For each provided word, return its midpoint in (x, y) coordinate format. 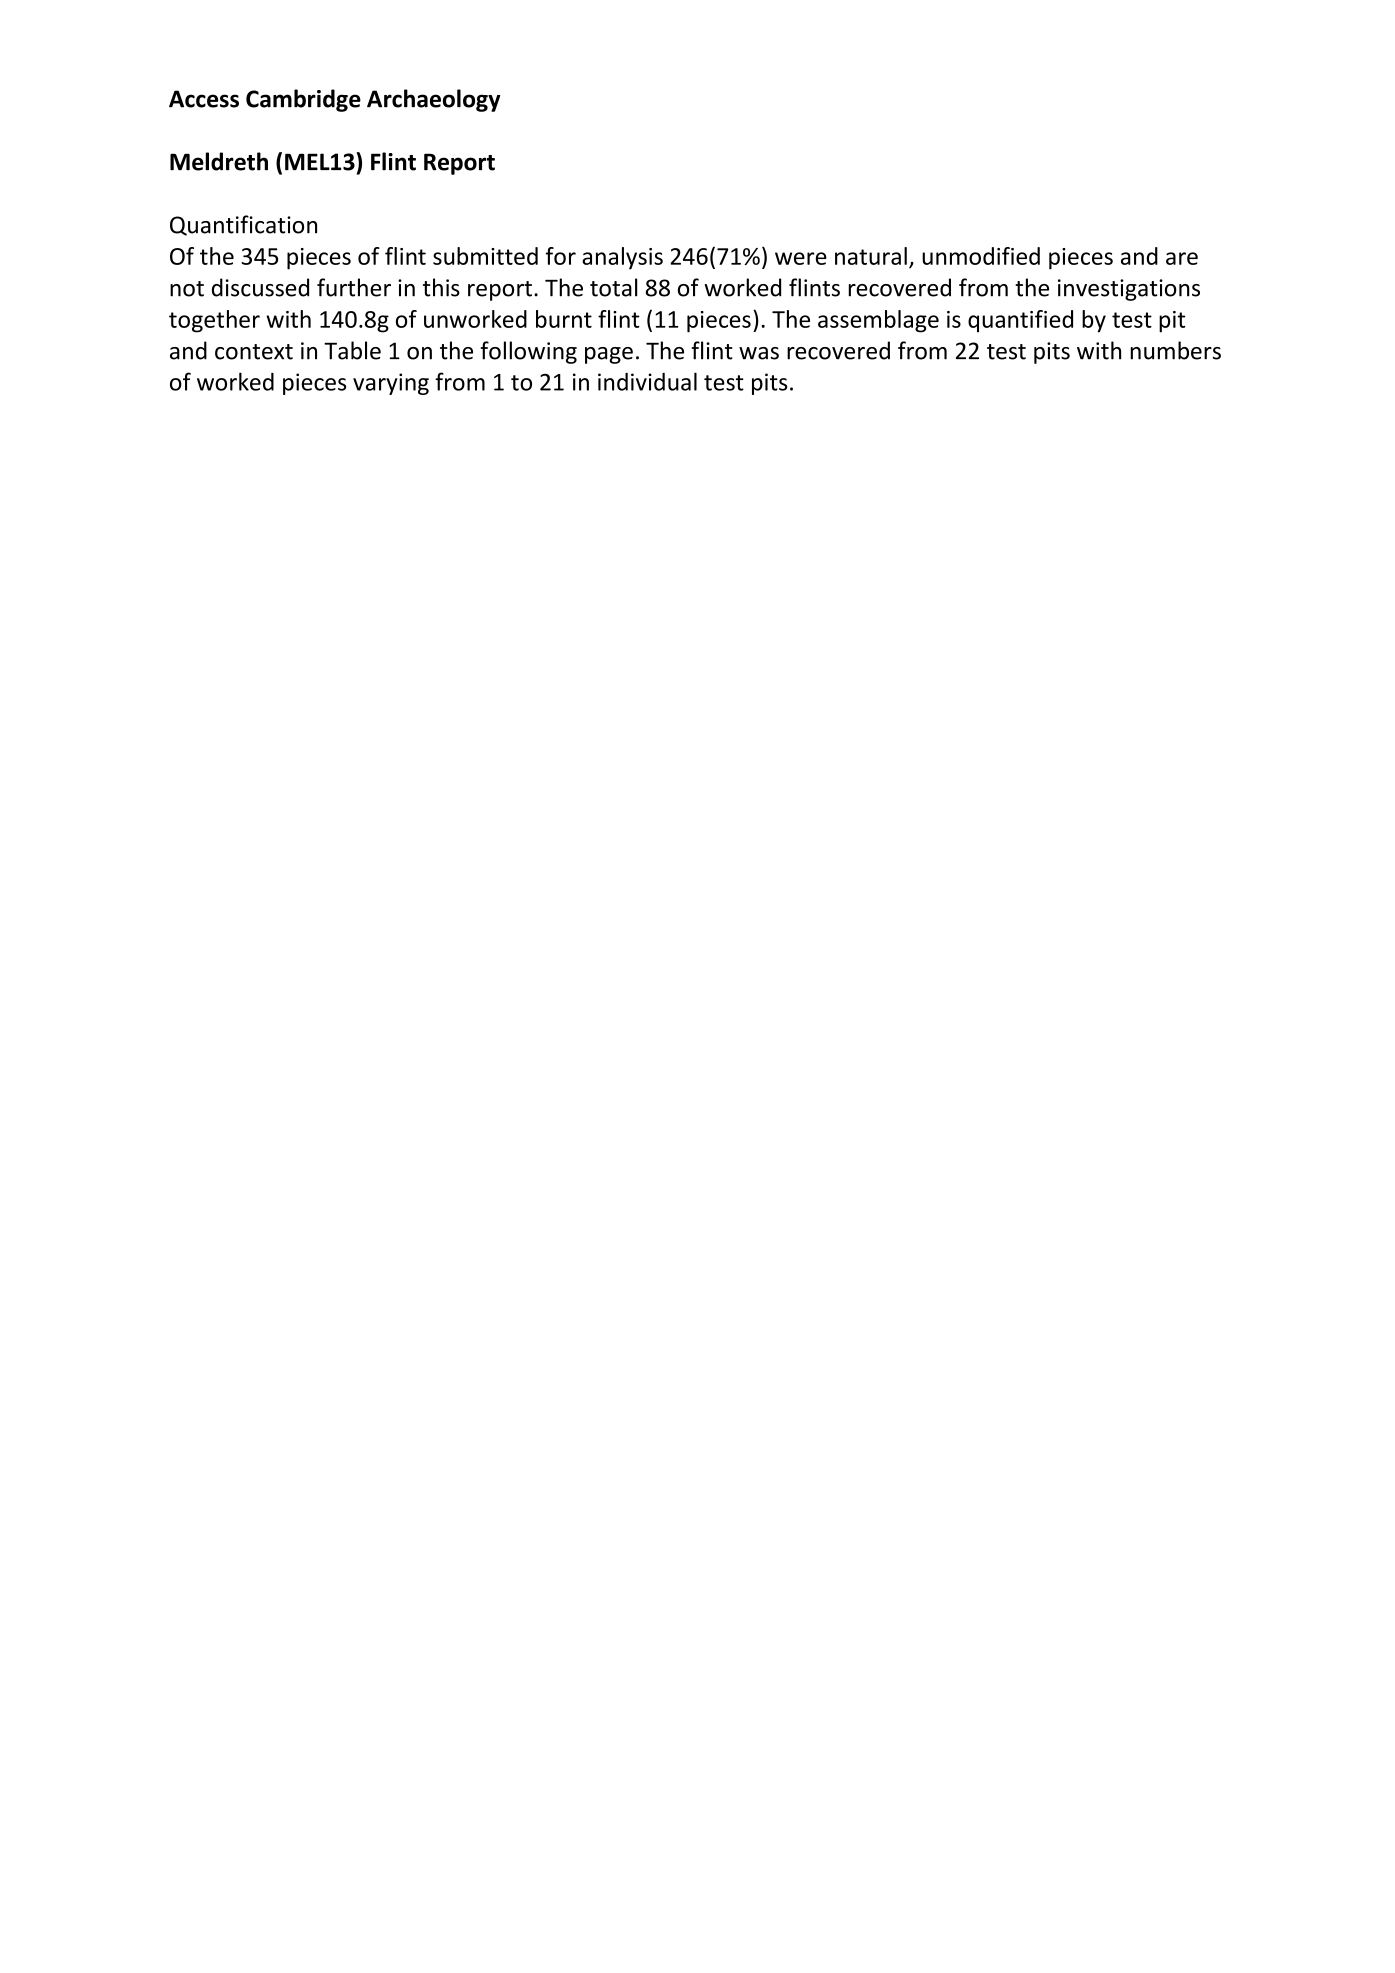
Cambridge (303, 100)
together (214, 321)
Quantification (243, 225)
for (561, 256)
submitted (485, 256)
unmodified (981, 256)
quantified (1020, 321)
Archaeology (433, 100)
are (1182, 258)
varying (391, 384)
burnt (564, 319)
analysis (622, 258)
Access (204, 99)
